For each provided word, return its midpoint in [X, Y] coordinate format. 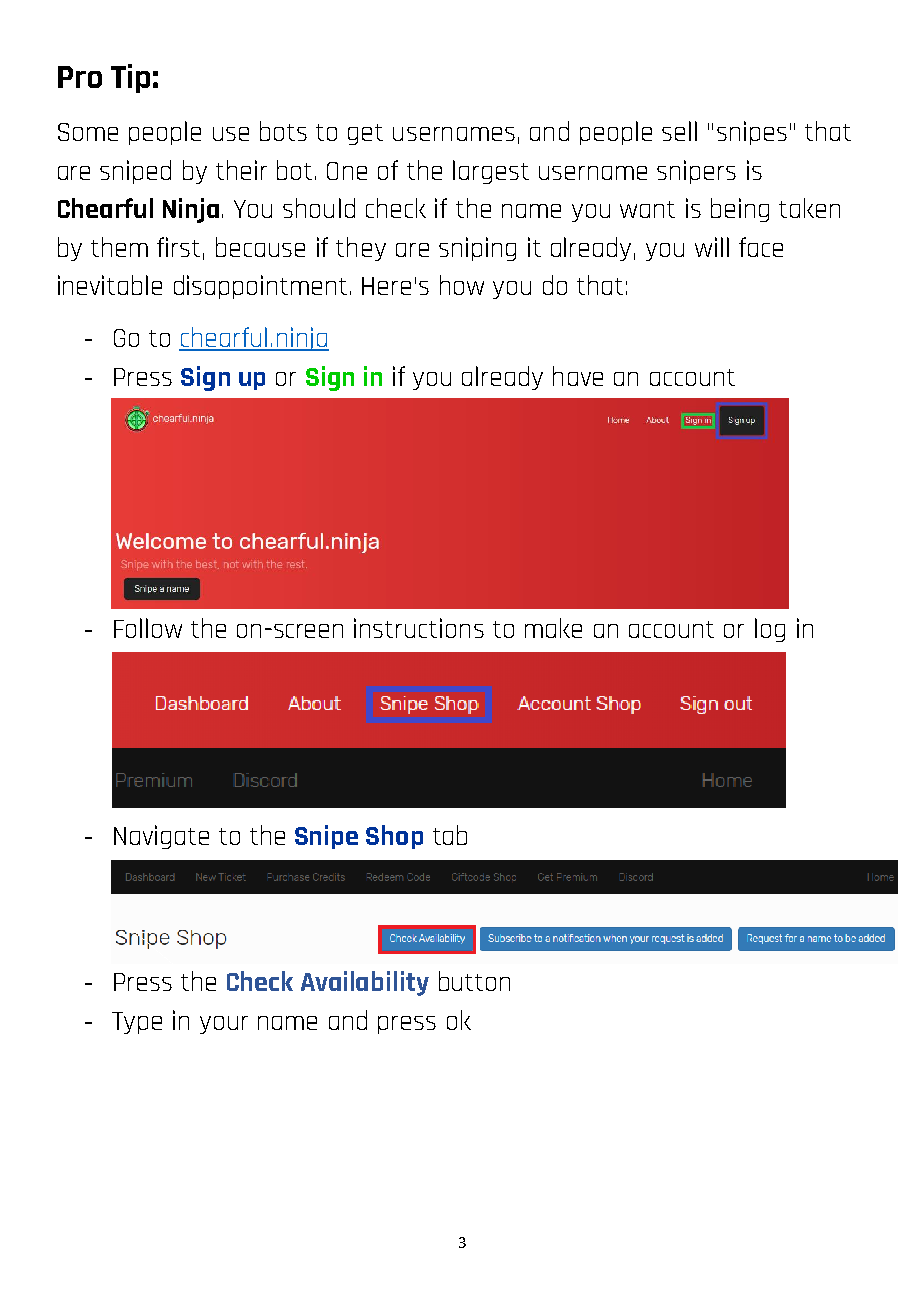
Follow [148, 628]
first [178, 247]
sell [679, 131]
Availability [365, 983]
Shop [394, 837]
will [712, 247]
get [365, 134]
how [462, 285]
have [578, 376]
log [770, 630]
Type [137, 1023]
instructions [419, 628]
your [224, 1025]
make [553, 628]
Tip [130, 78]
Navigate [161, 837]
